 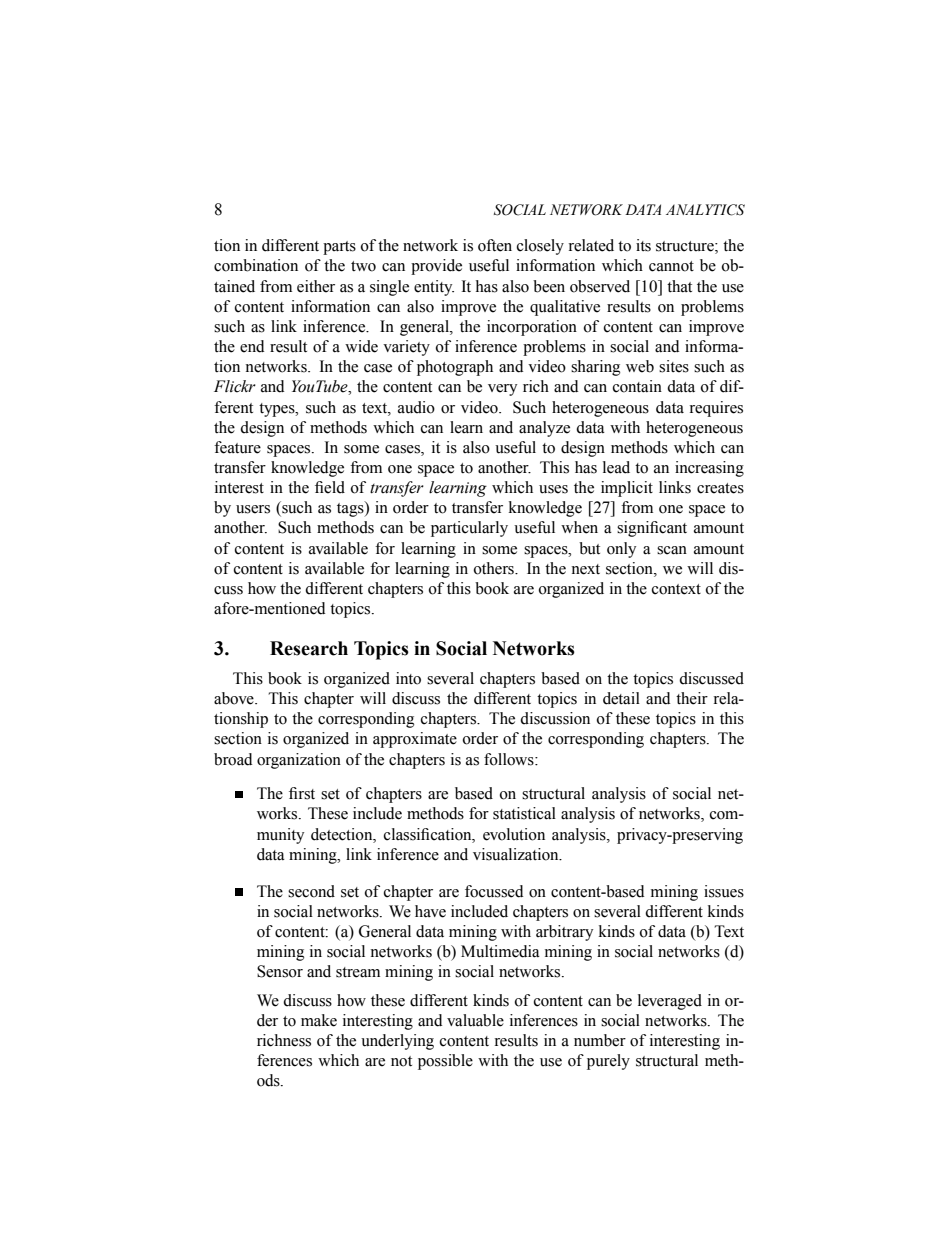 I want to click on parts, so click(x=339, y=248).
